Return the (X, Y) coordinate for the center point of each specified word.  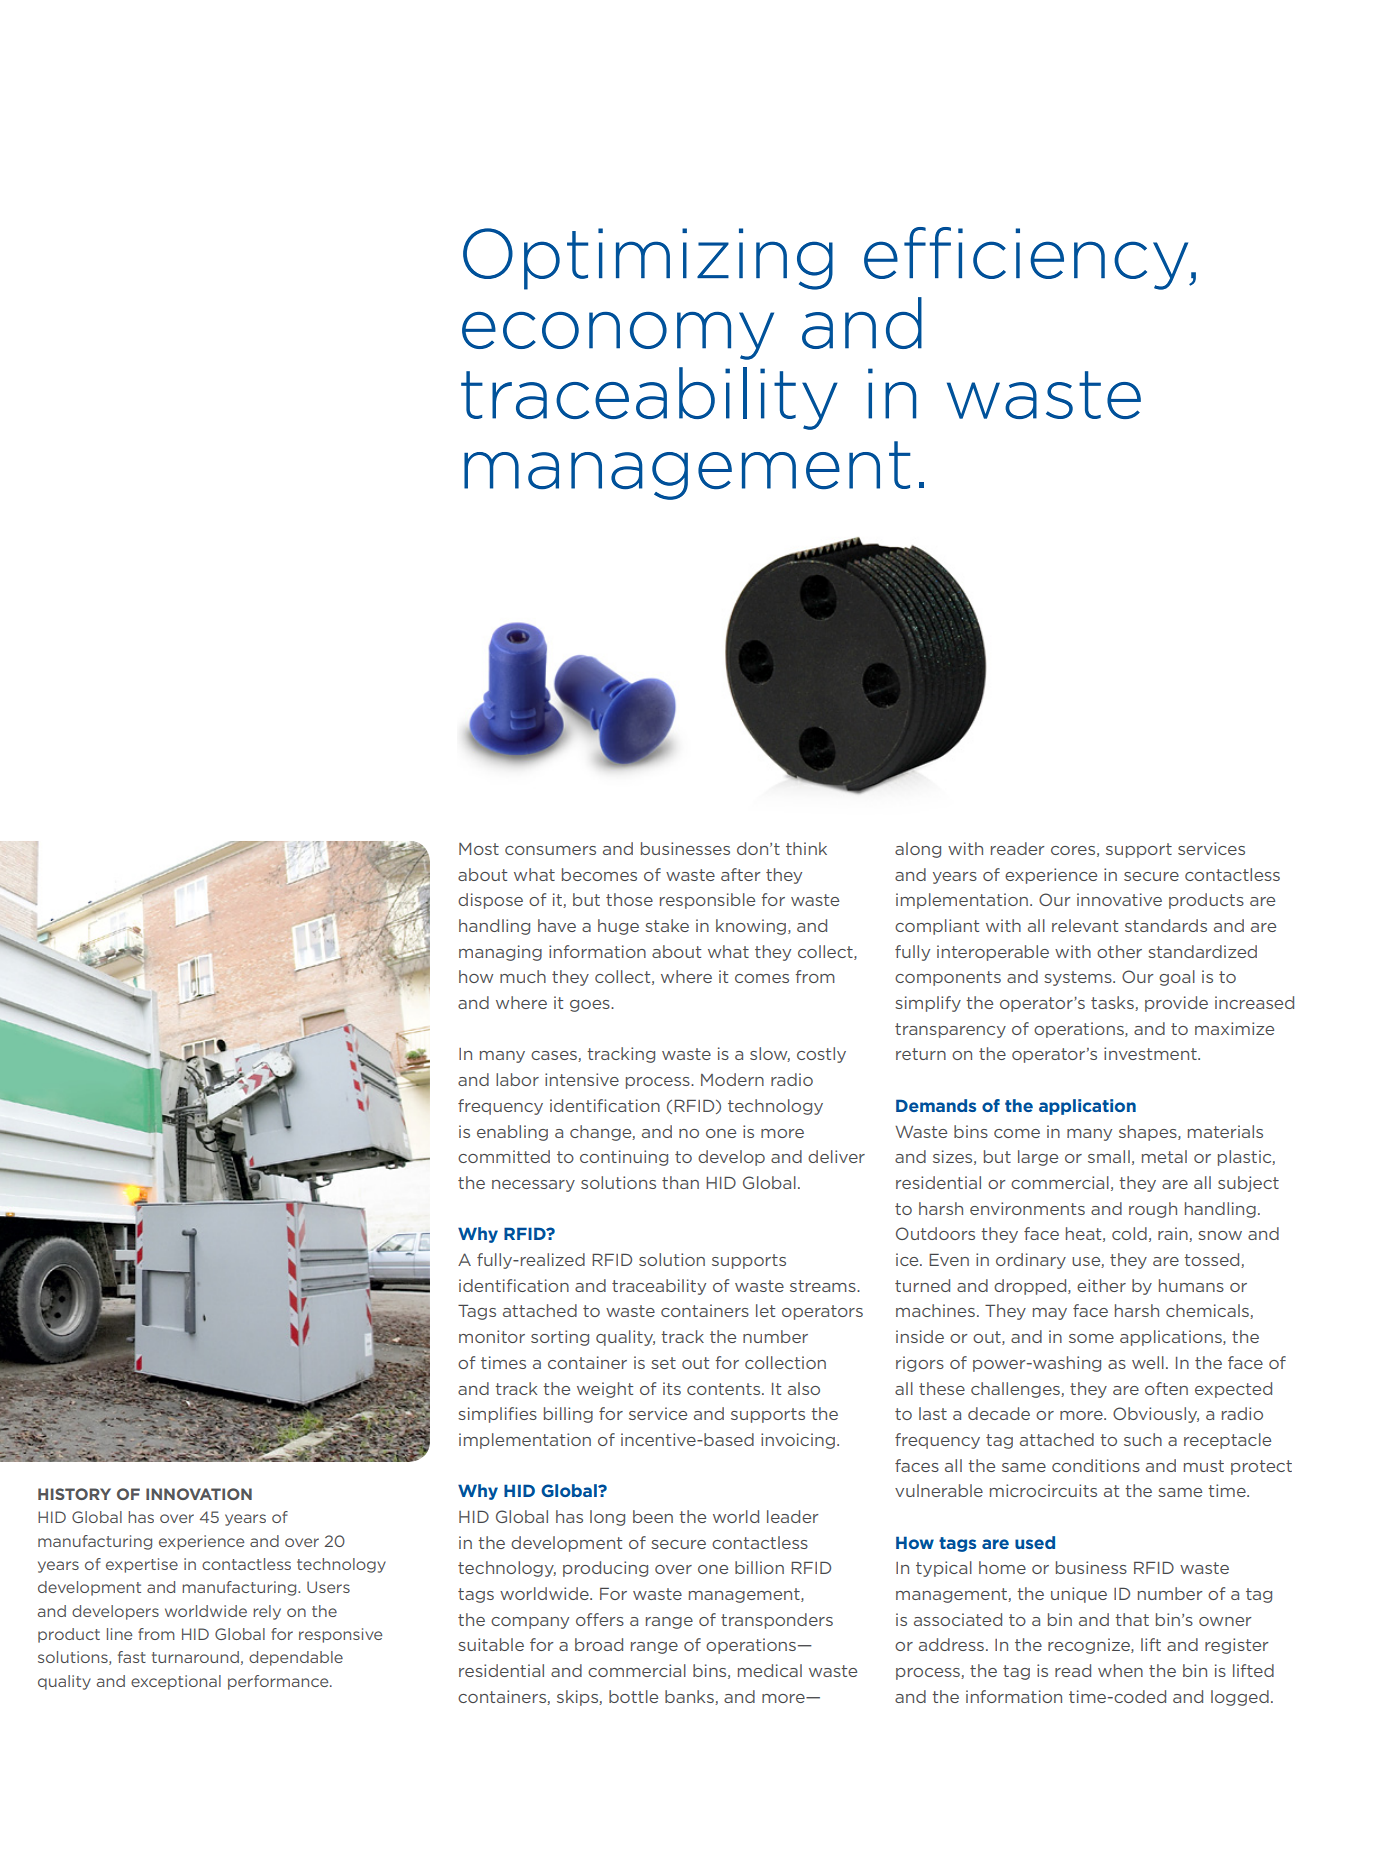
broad (599, 1644)
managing (500, 953)
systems (1079, 978)
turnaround (195, 1657)
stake (667, 925)
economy (618, 336)
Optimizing (648, 259)
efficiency (1027, 258)
